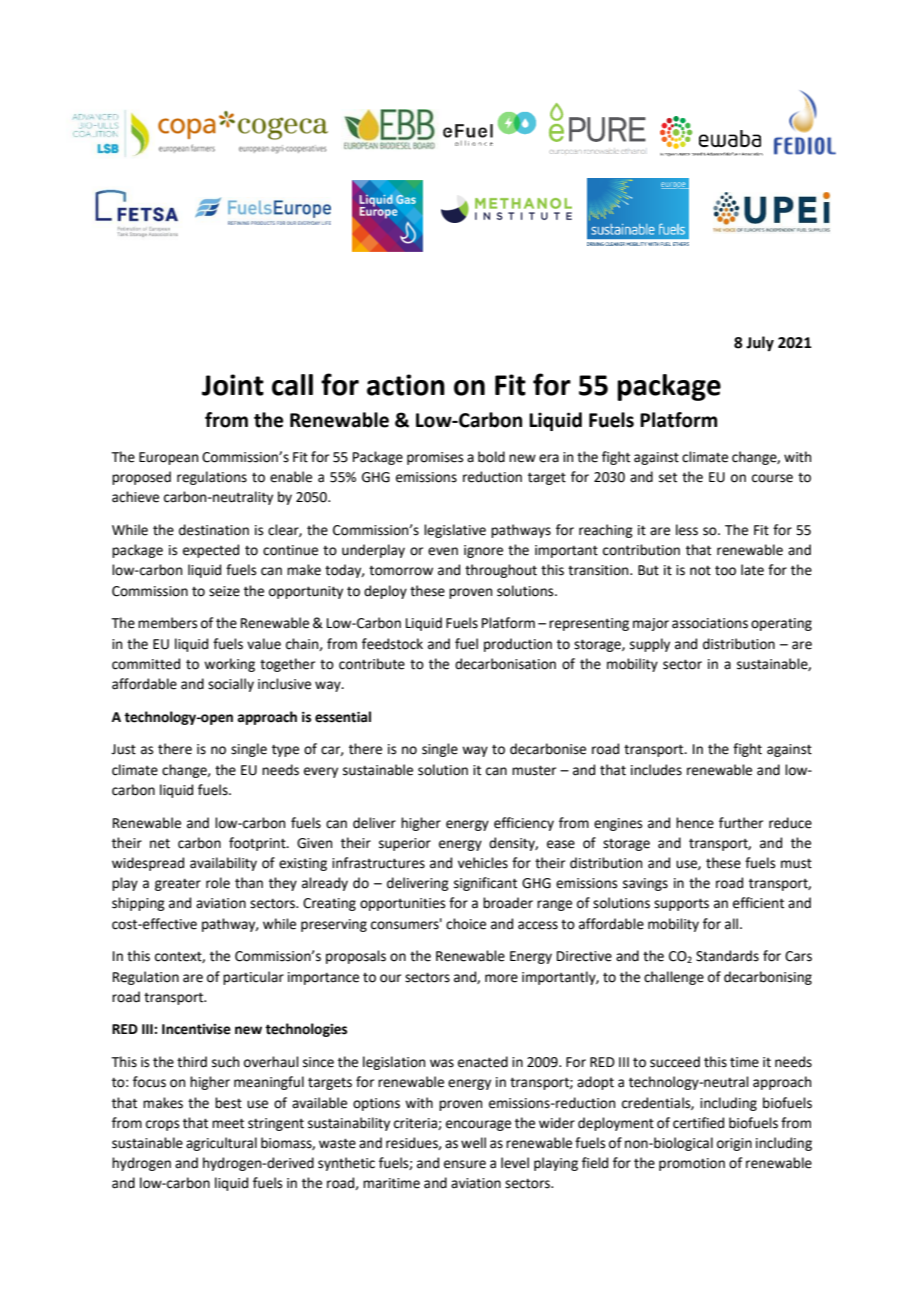 The width and height of the screenshot is (924, 1308). I want to click on July, so click(760, 344).
